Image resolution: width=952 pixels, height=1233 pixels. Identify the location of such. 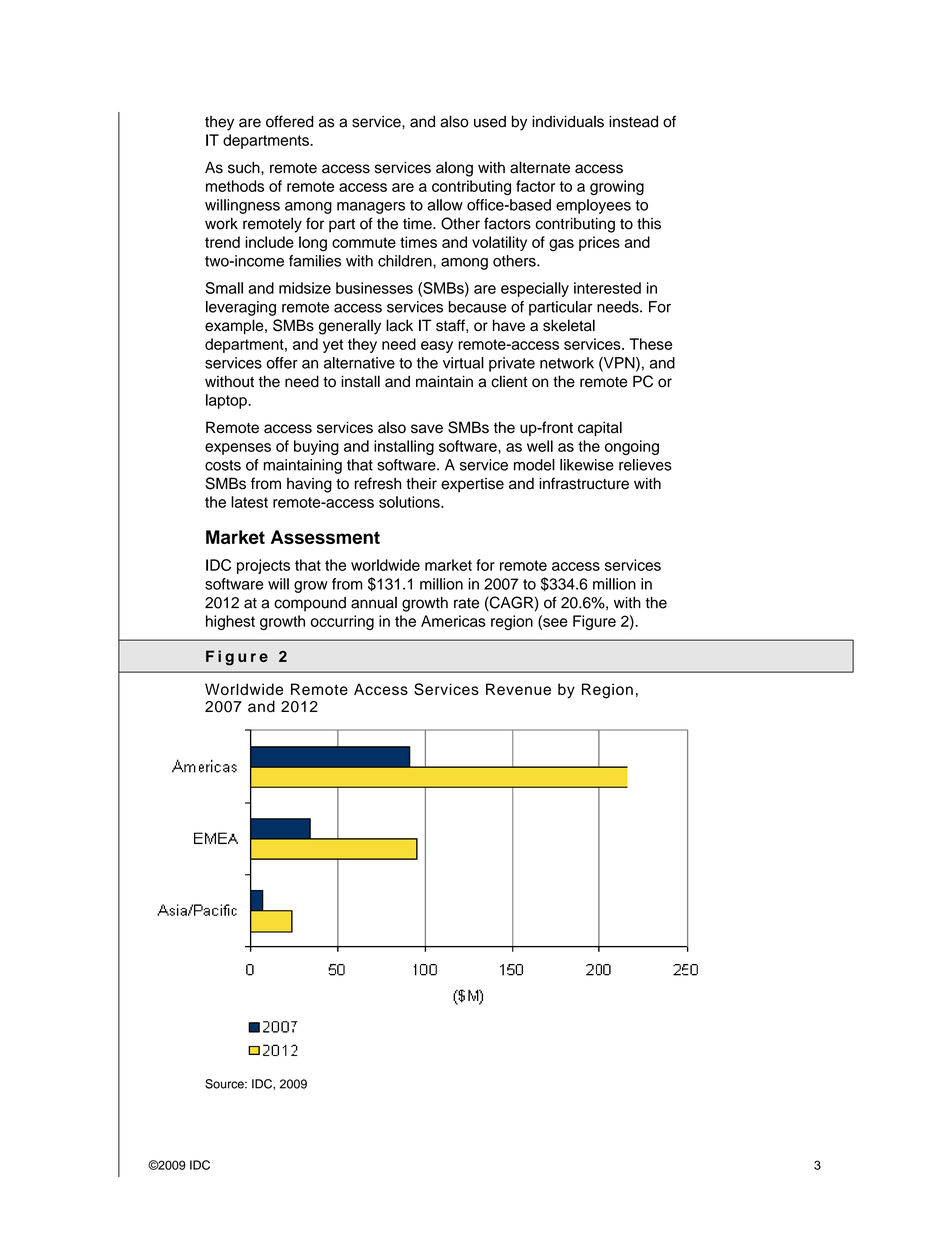
(245, 167).
